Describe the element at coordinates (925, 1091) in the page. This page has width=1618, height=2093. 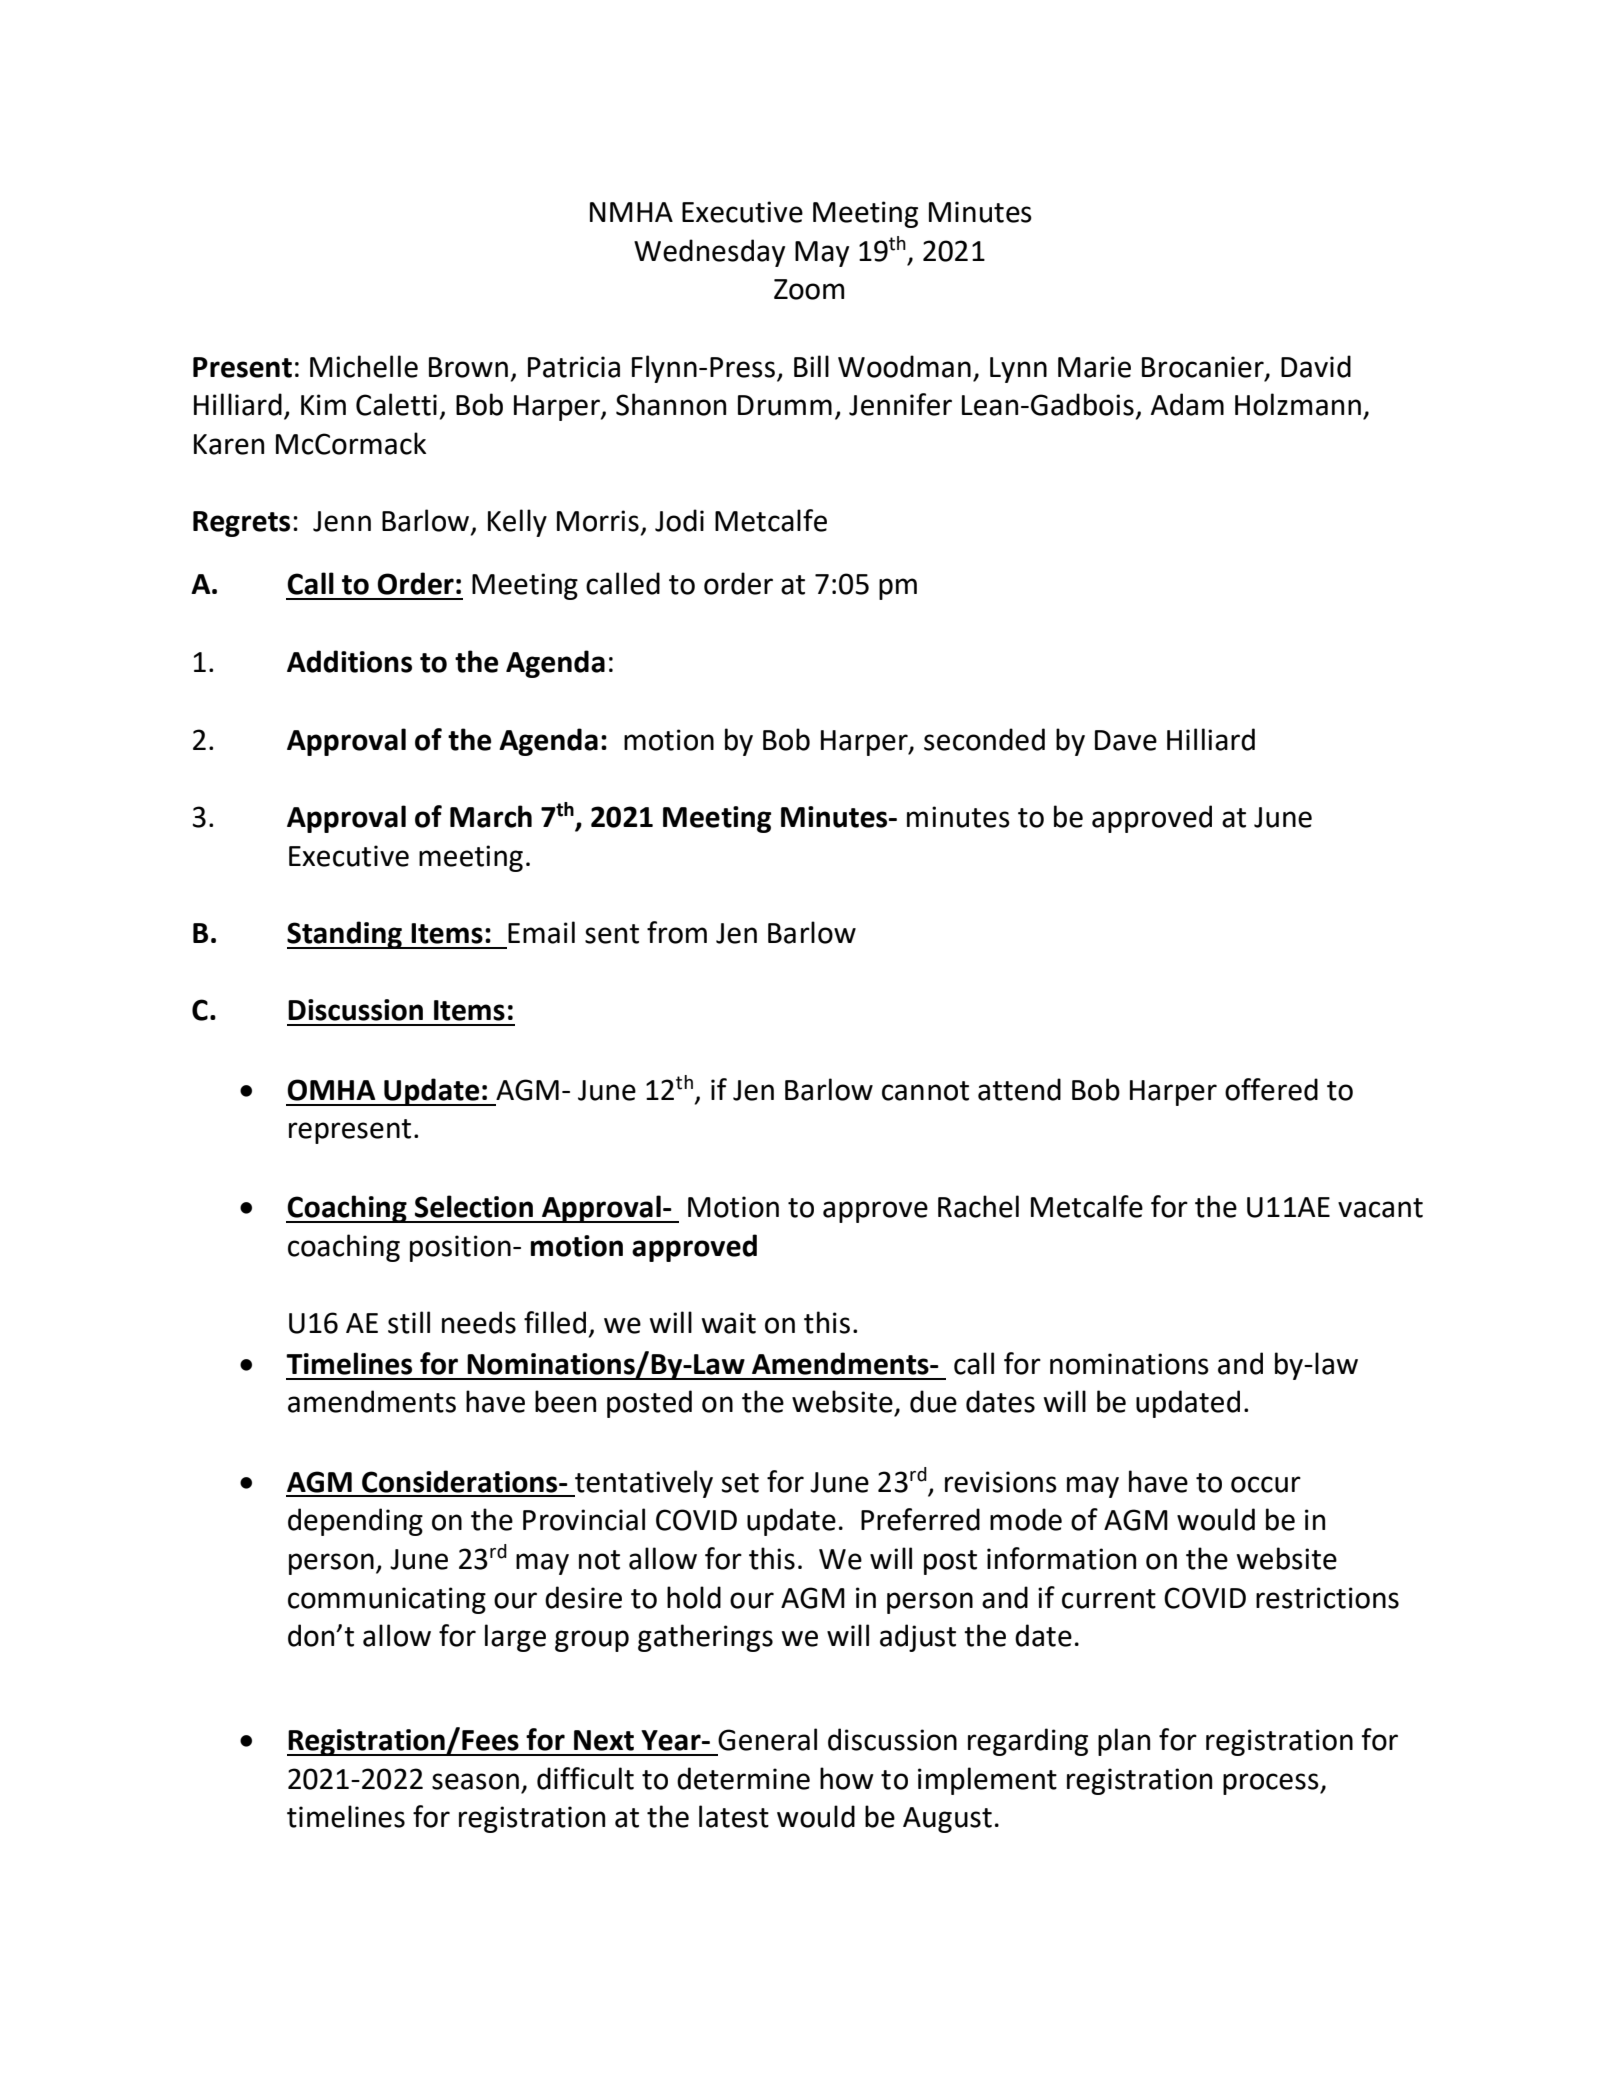
I see `cannot` at that location.
